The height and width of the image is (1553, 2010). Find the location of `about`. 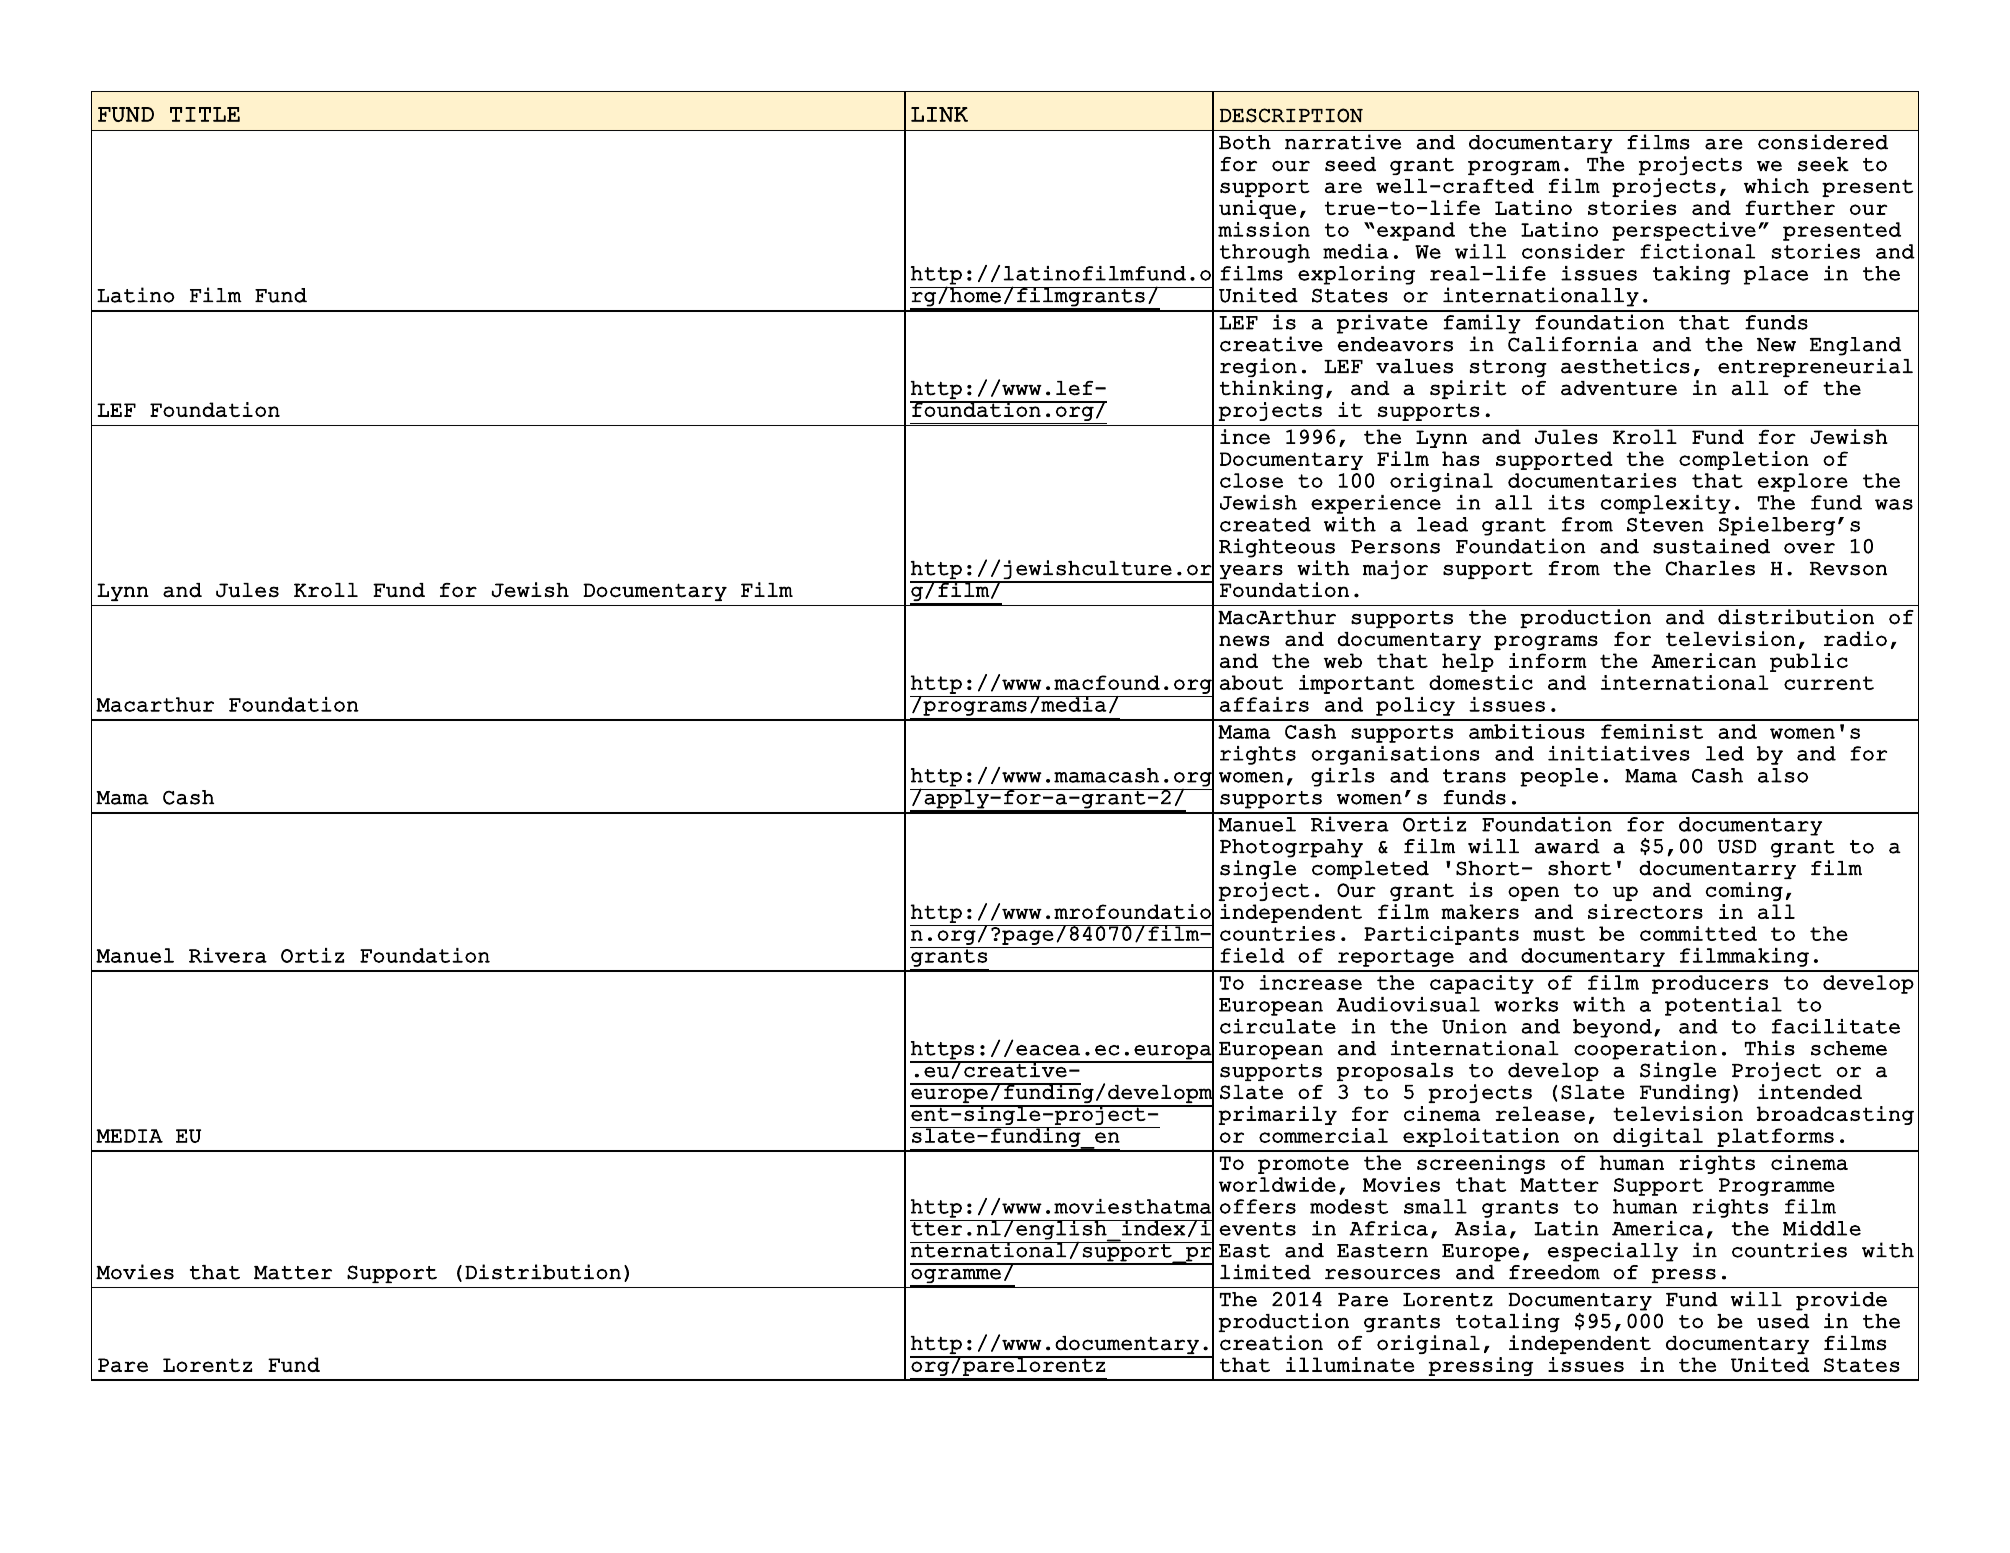

about is located at coordinates (1251, 682).
